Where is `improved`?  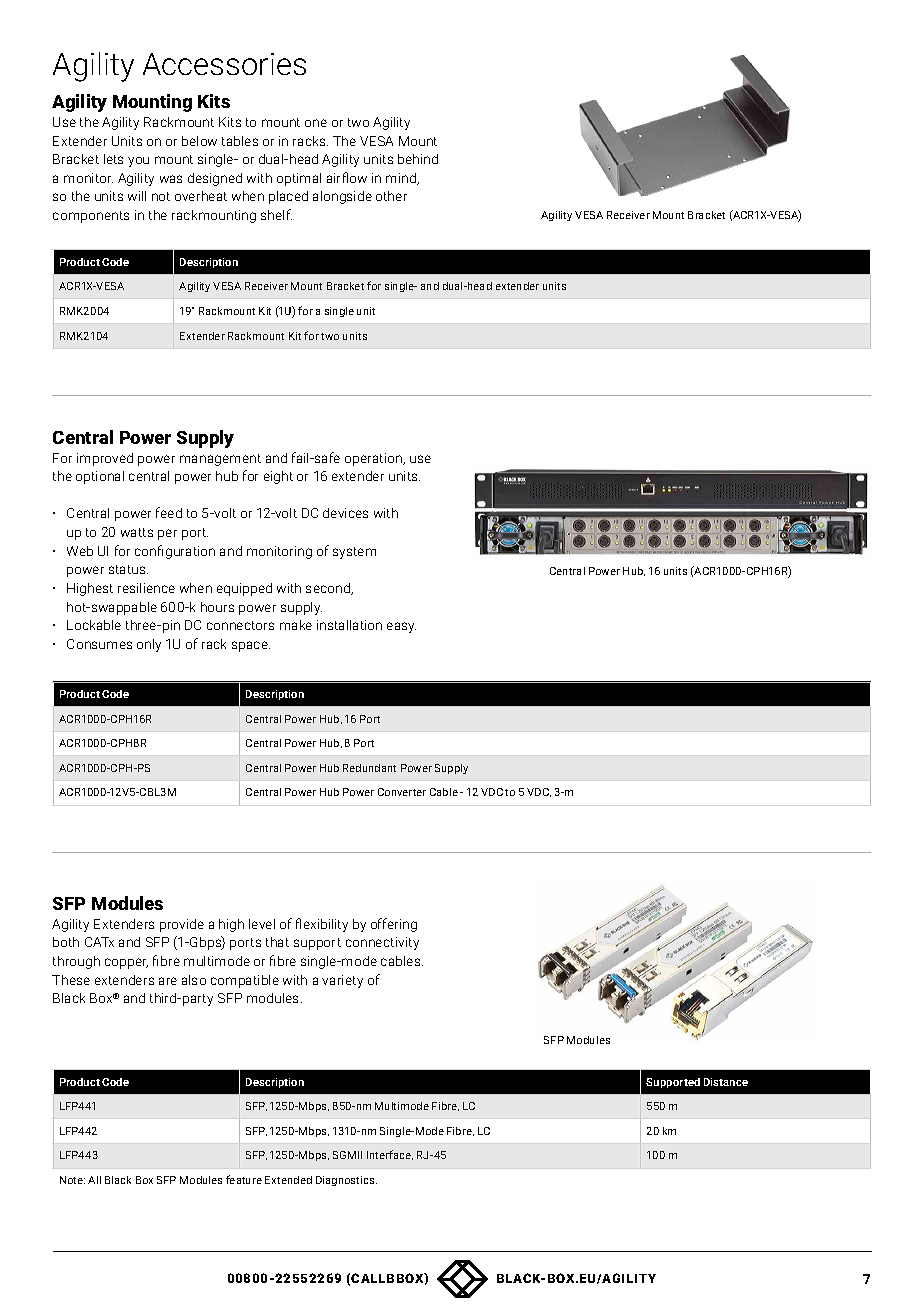
improved is located at coordinates (105, 459).
